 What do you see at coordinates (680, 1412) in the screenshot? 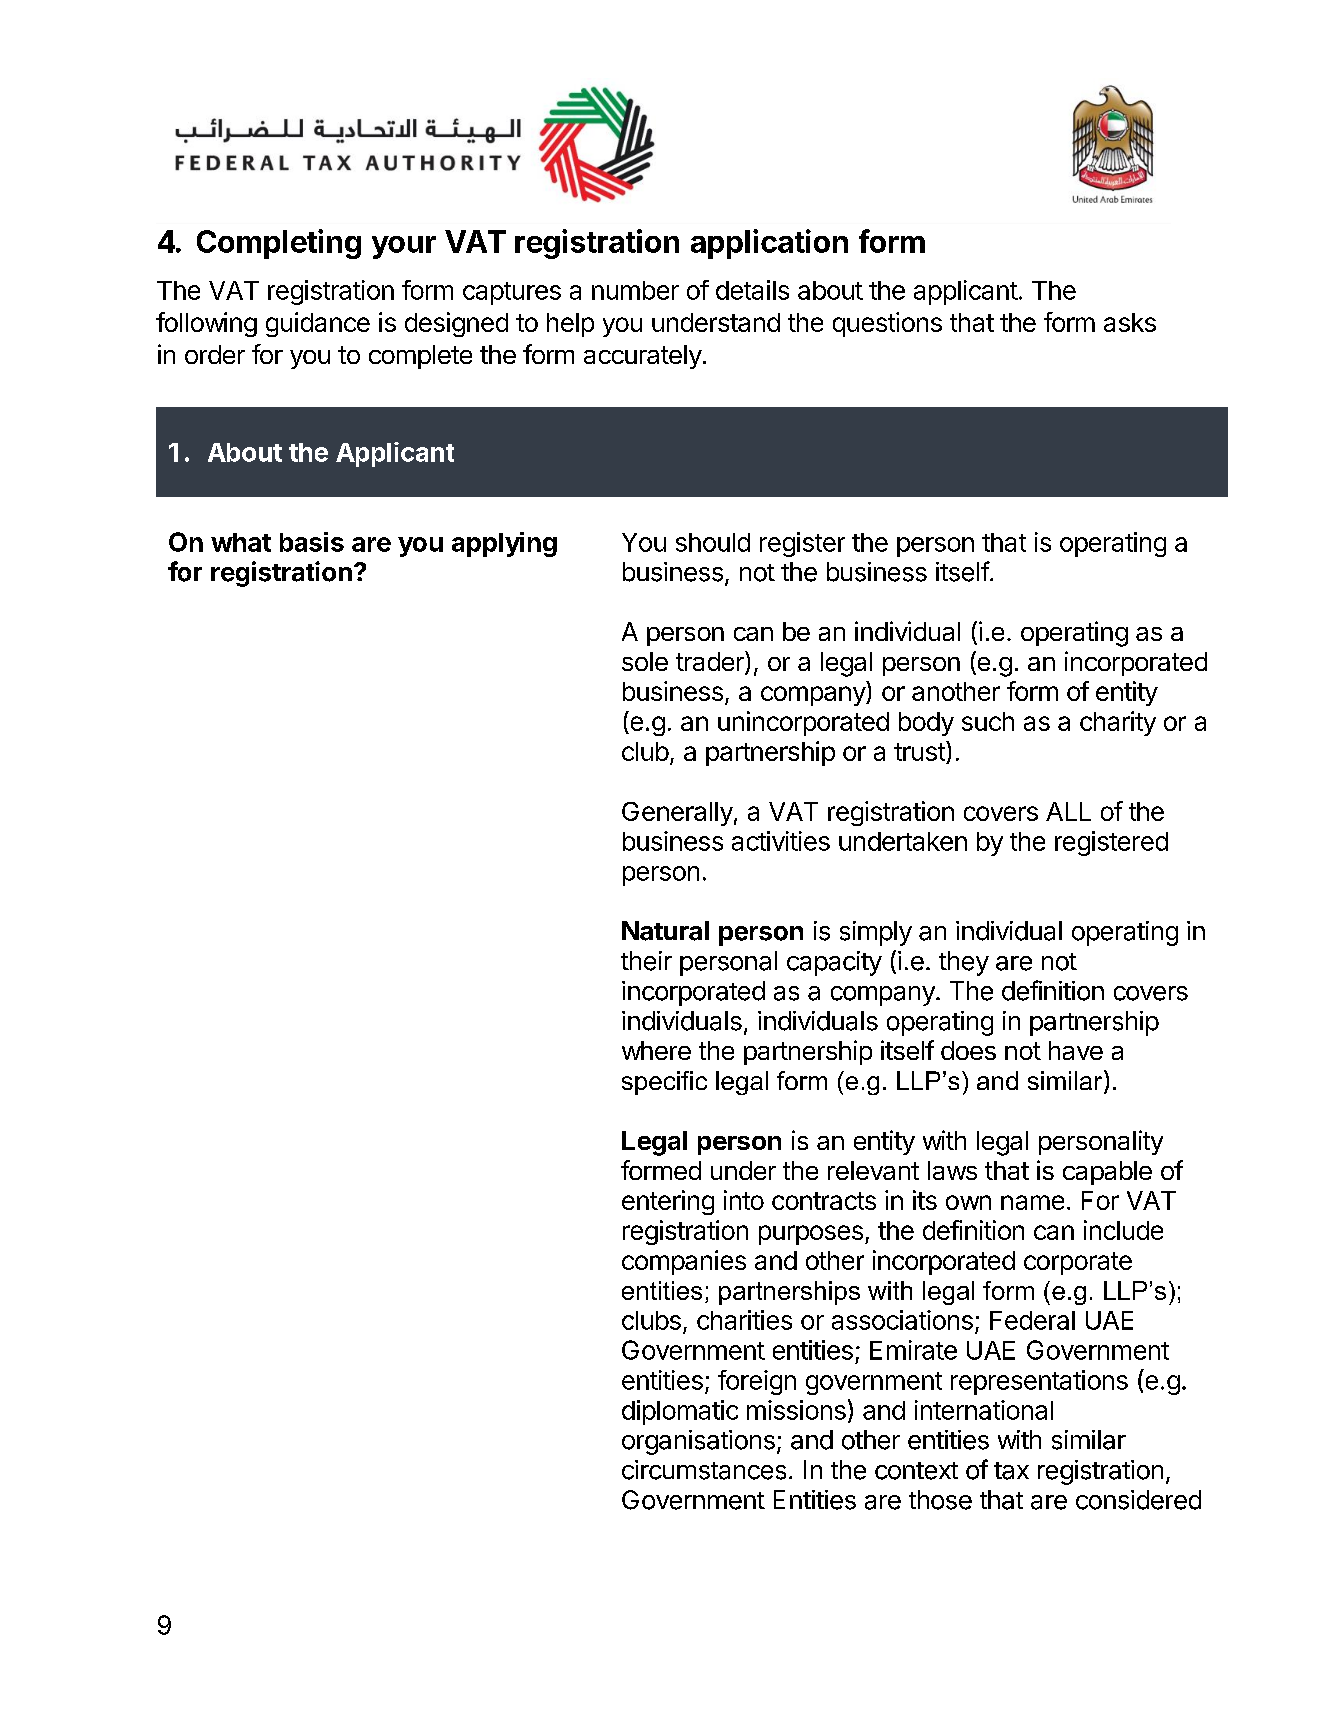
I see `diplomatic` at bounding box center [680, 1412].
